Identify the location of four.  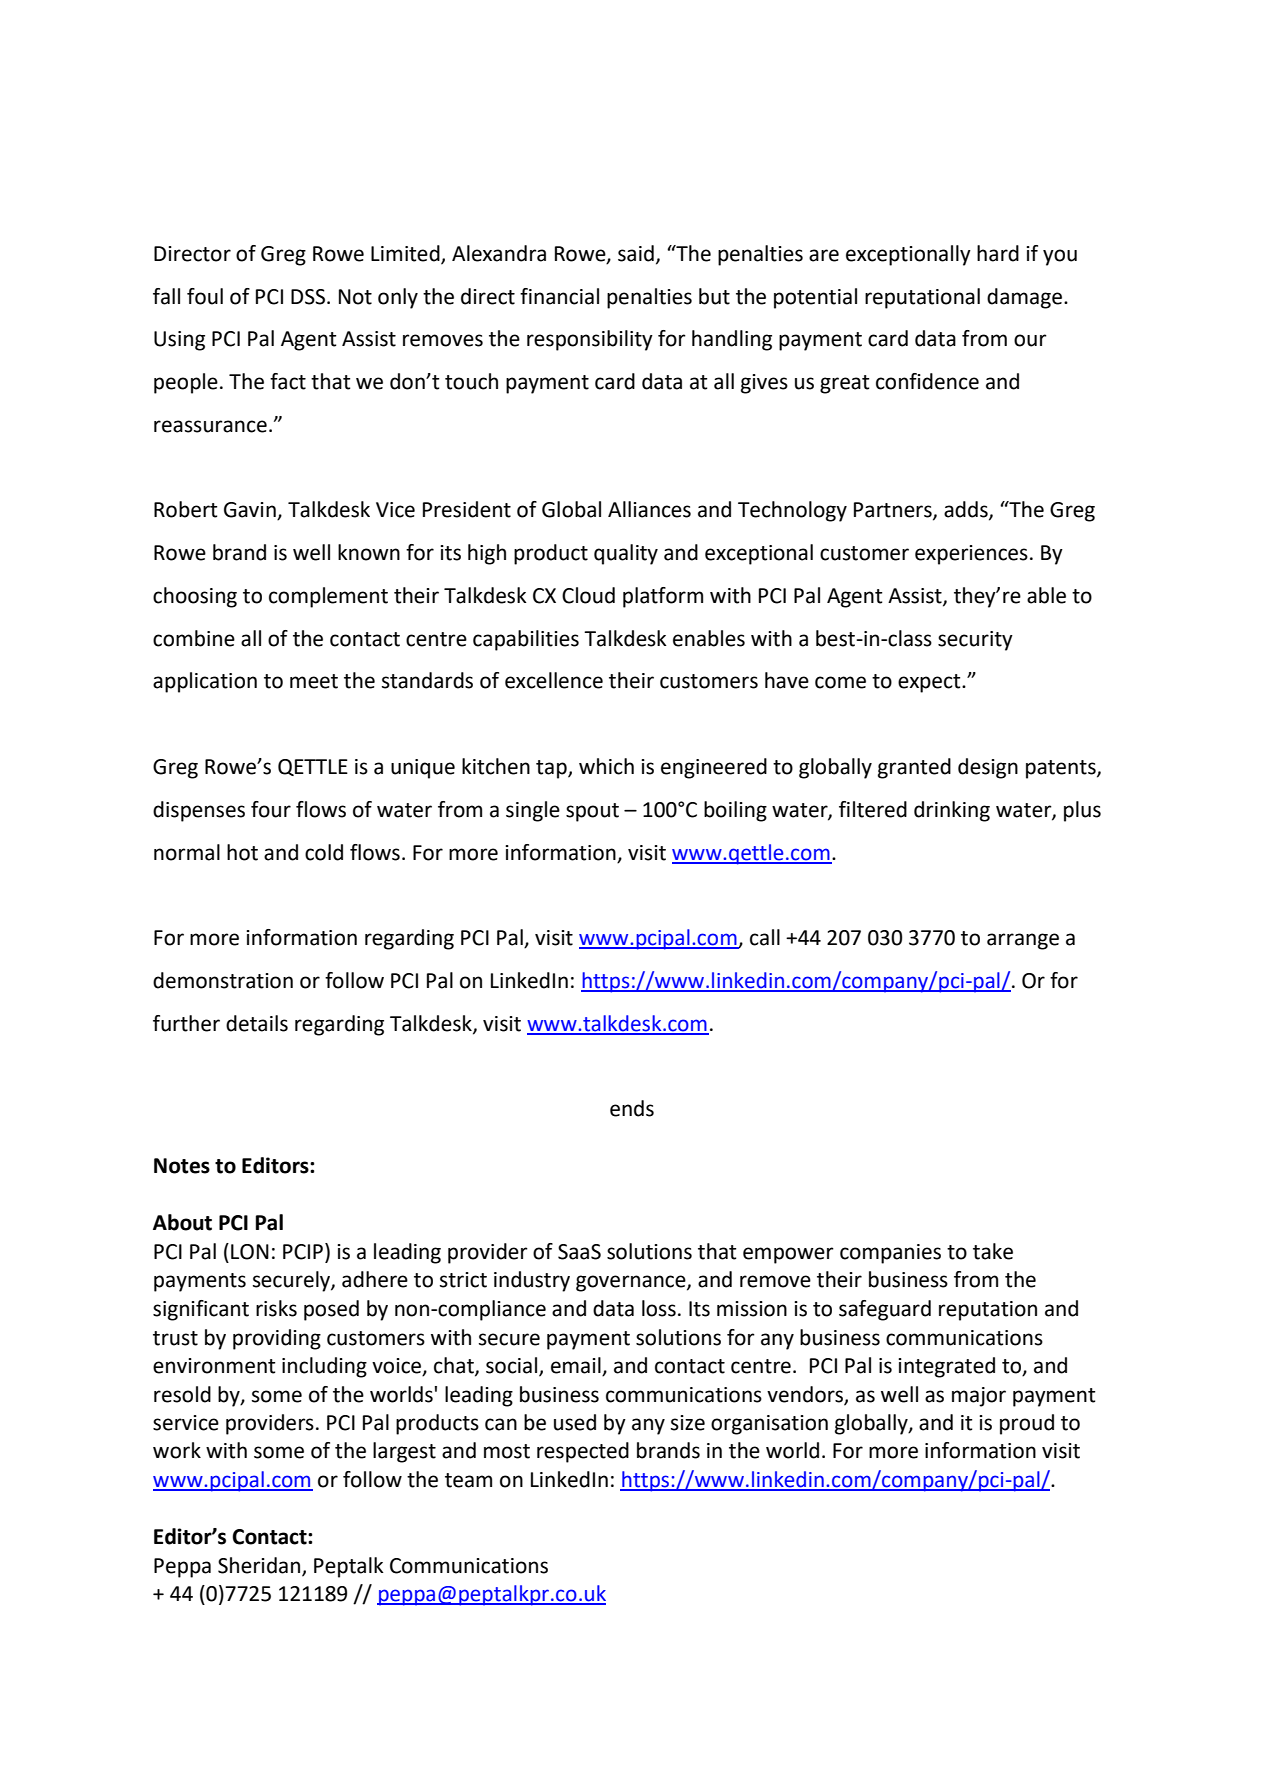
(271, 809).
